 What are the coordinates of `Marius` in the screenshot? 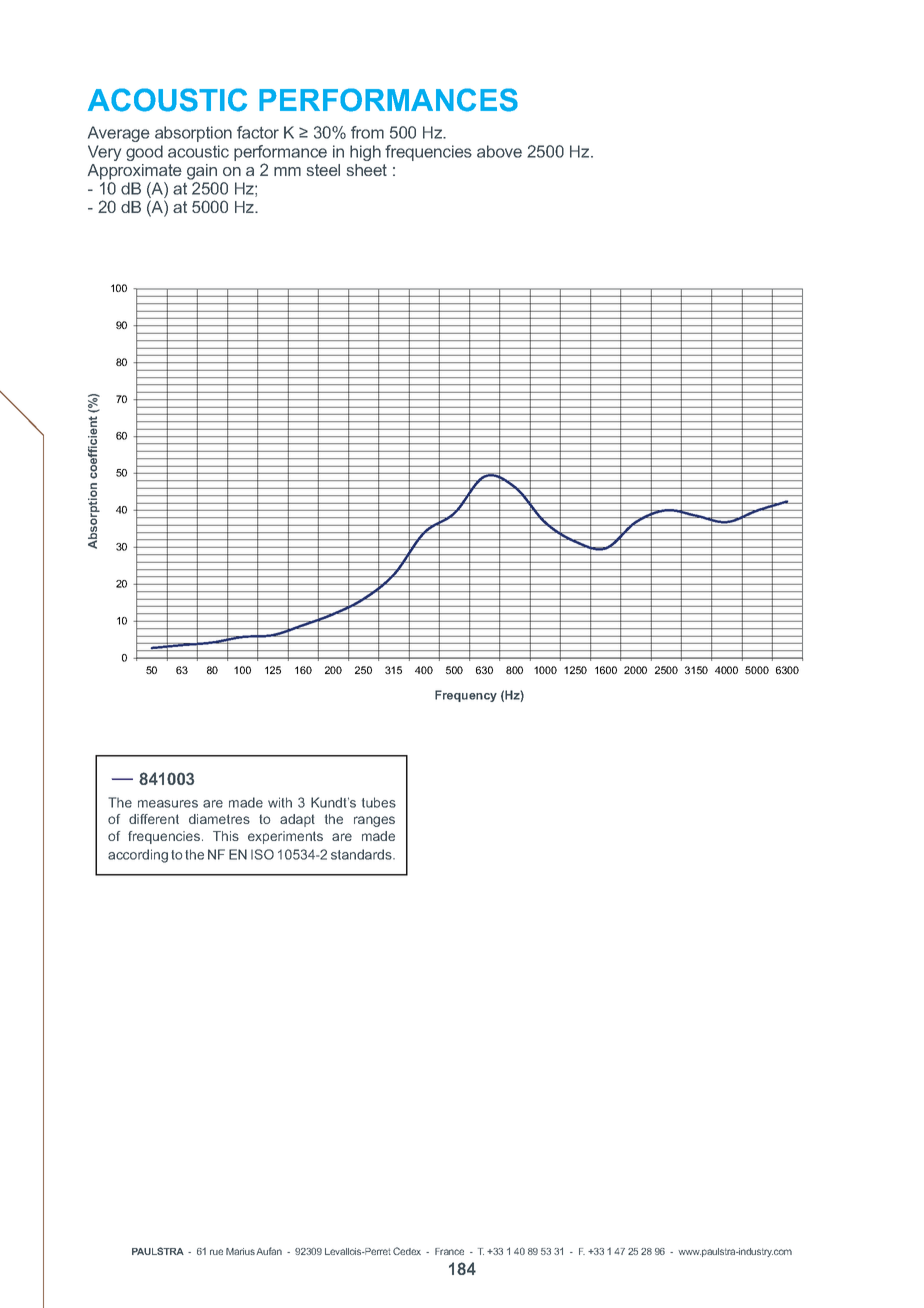 It's located at (240, 1251).
